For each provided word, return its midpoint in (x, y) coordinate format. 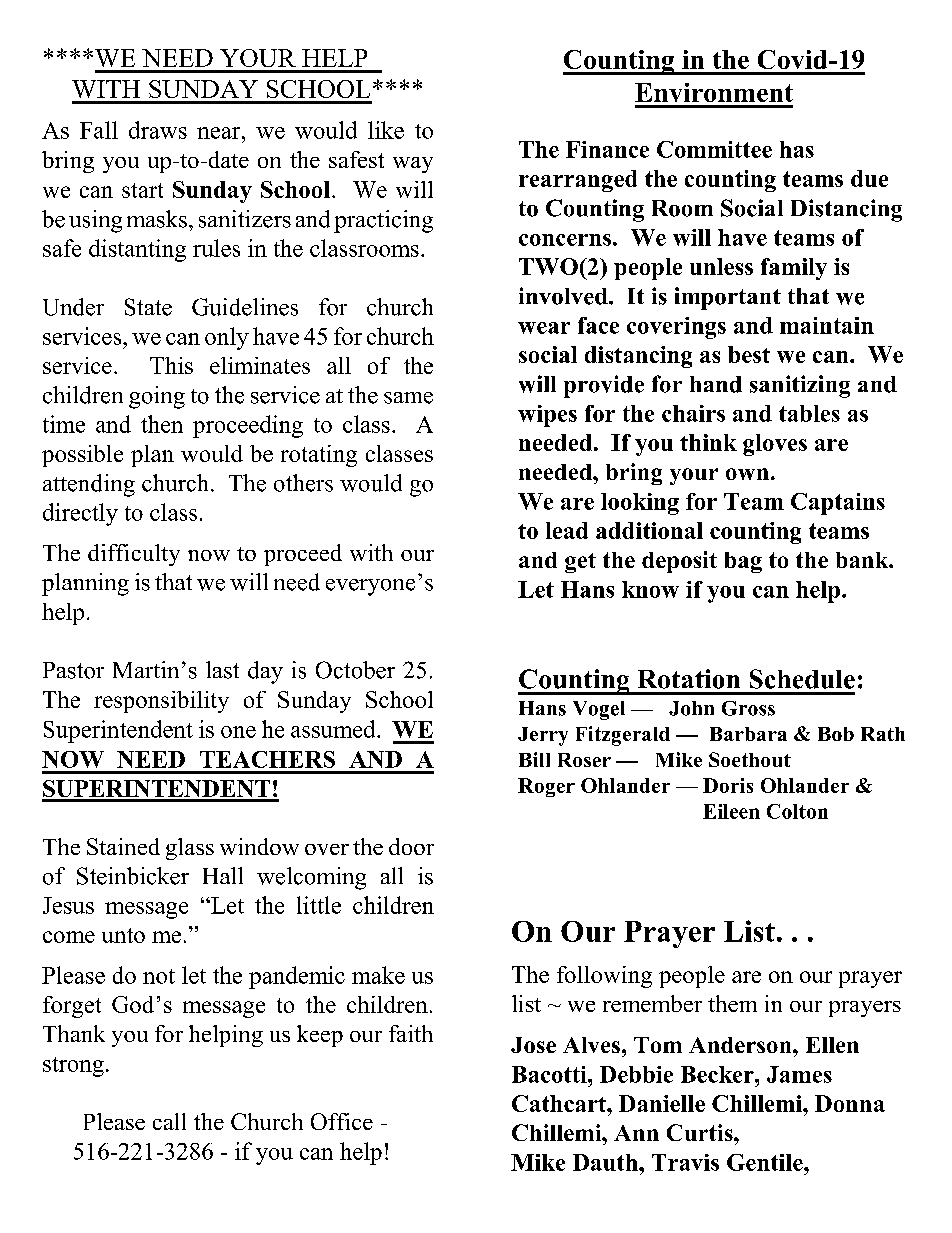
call (169, 1121)
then (162, 424)
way (413, 165)
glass (190, 849)
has (797, 149)
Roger (546, 787)
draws (158, 130)
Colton (797, 811)
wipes (547, 416)
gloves (775, 445)
